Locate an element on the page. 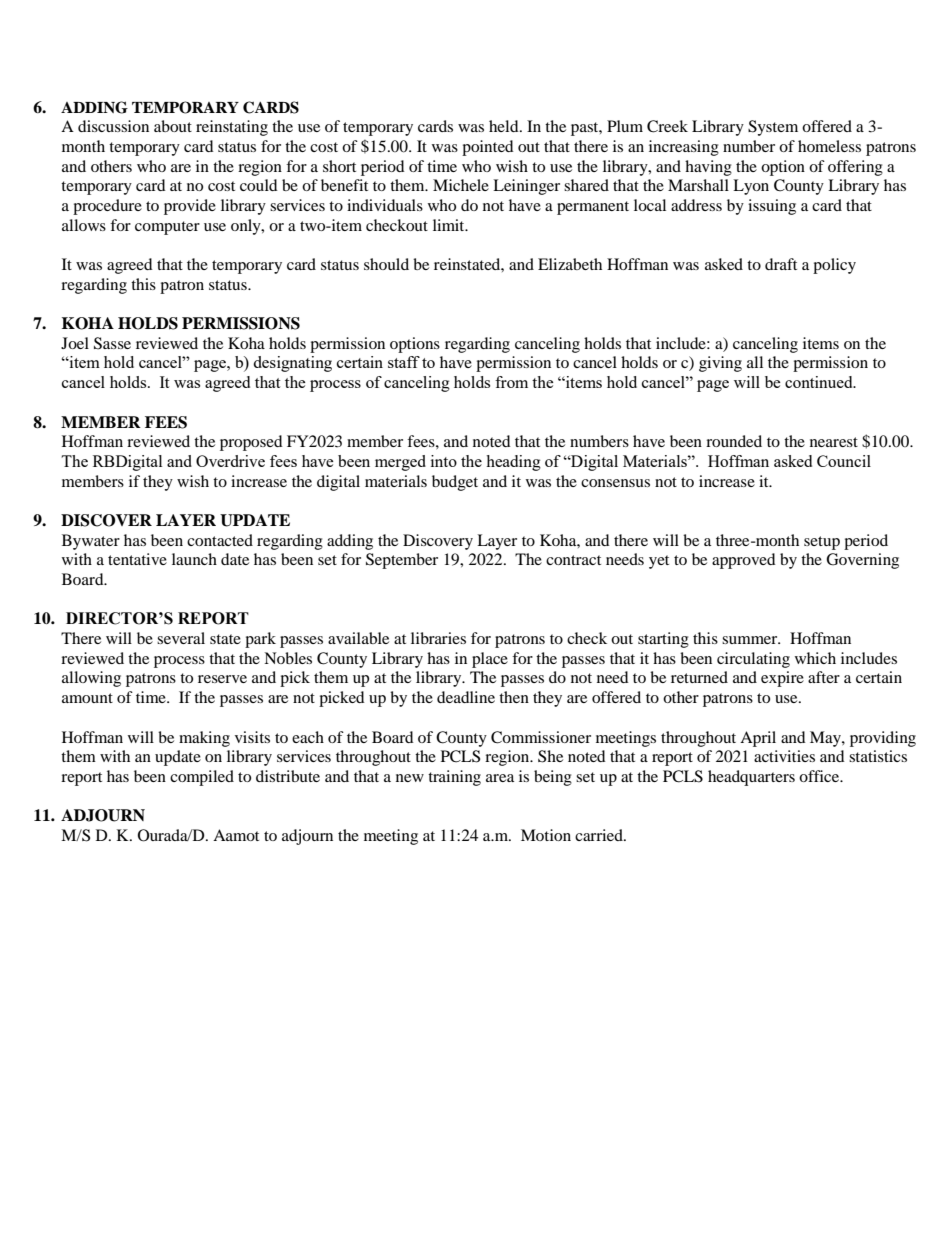  Motion is located at coordinates (546, 835).
